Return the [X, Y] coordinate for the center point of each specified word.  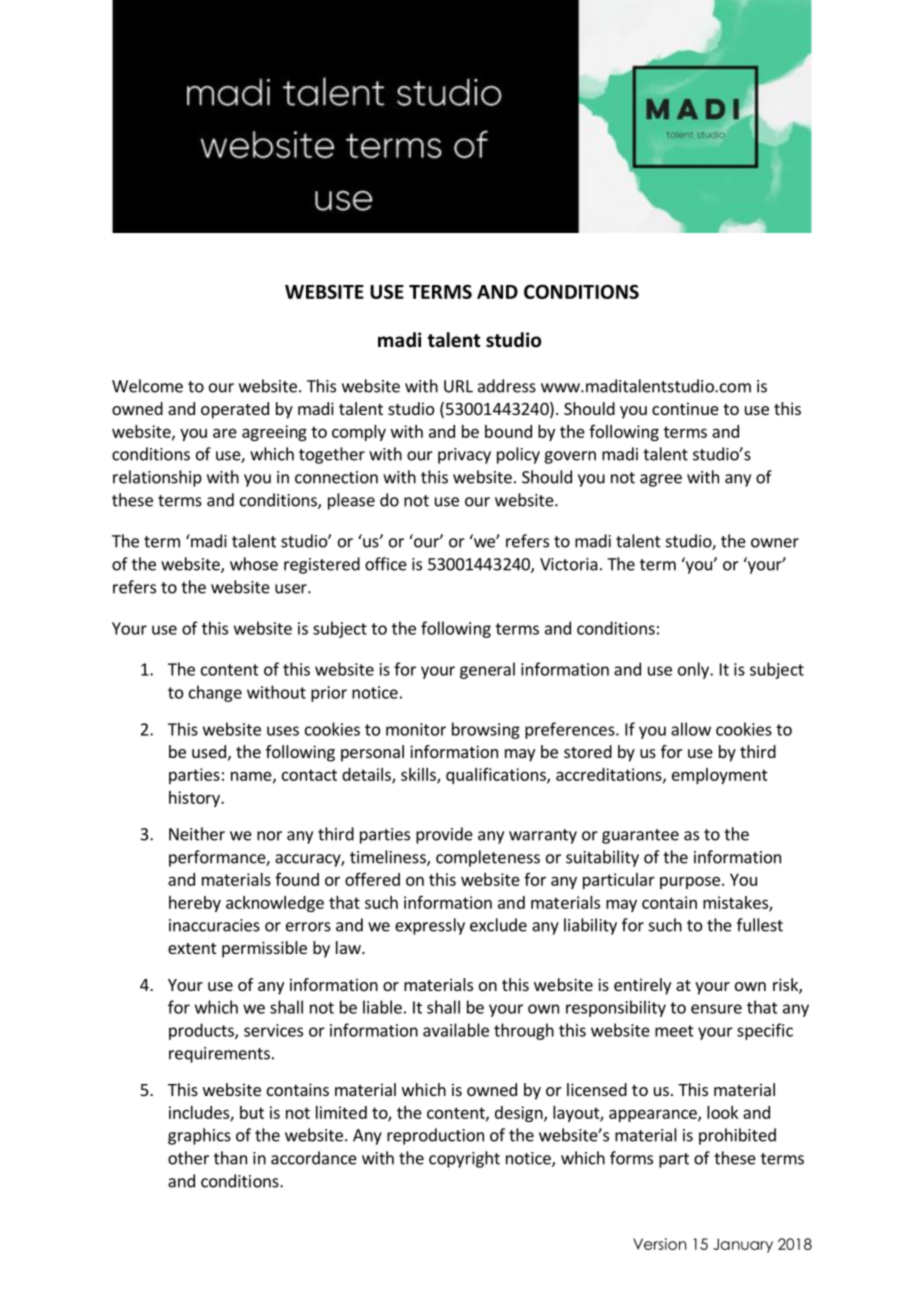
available [456, 1030]
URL [458, 386]
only [694, 670]
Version [659, 1244]
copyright [464, 1159]
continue [685, 408]
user [292, 589]
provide [444, 835]
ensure [716, 1009]
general [487, 670]
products [202, 1031]
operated [235, 410]
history [195, 799]
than [230, 1158]
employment [720, 776]
